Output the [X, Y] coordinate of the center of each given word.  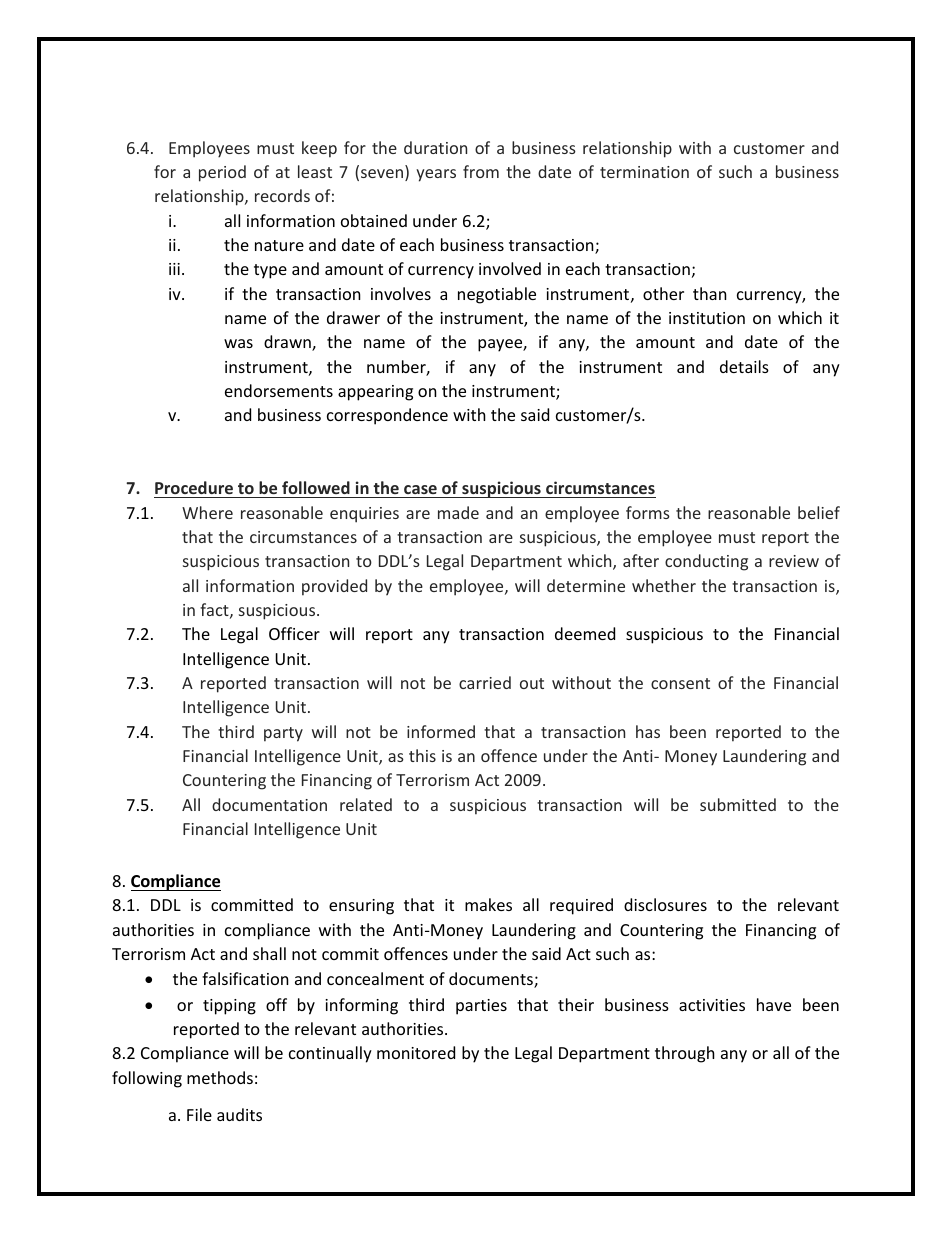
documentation [269, 804]
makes [488, 904]
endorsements [279, 390]
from [481, 171]
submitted [738, 804]
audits [239, 1114]
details [744, 366]
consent [680, 683]
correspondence [387, 416]
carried [485, 682]
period [222, 173]
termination [644, 172]
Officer [294, 633]
